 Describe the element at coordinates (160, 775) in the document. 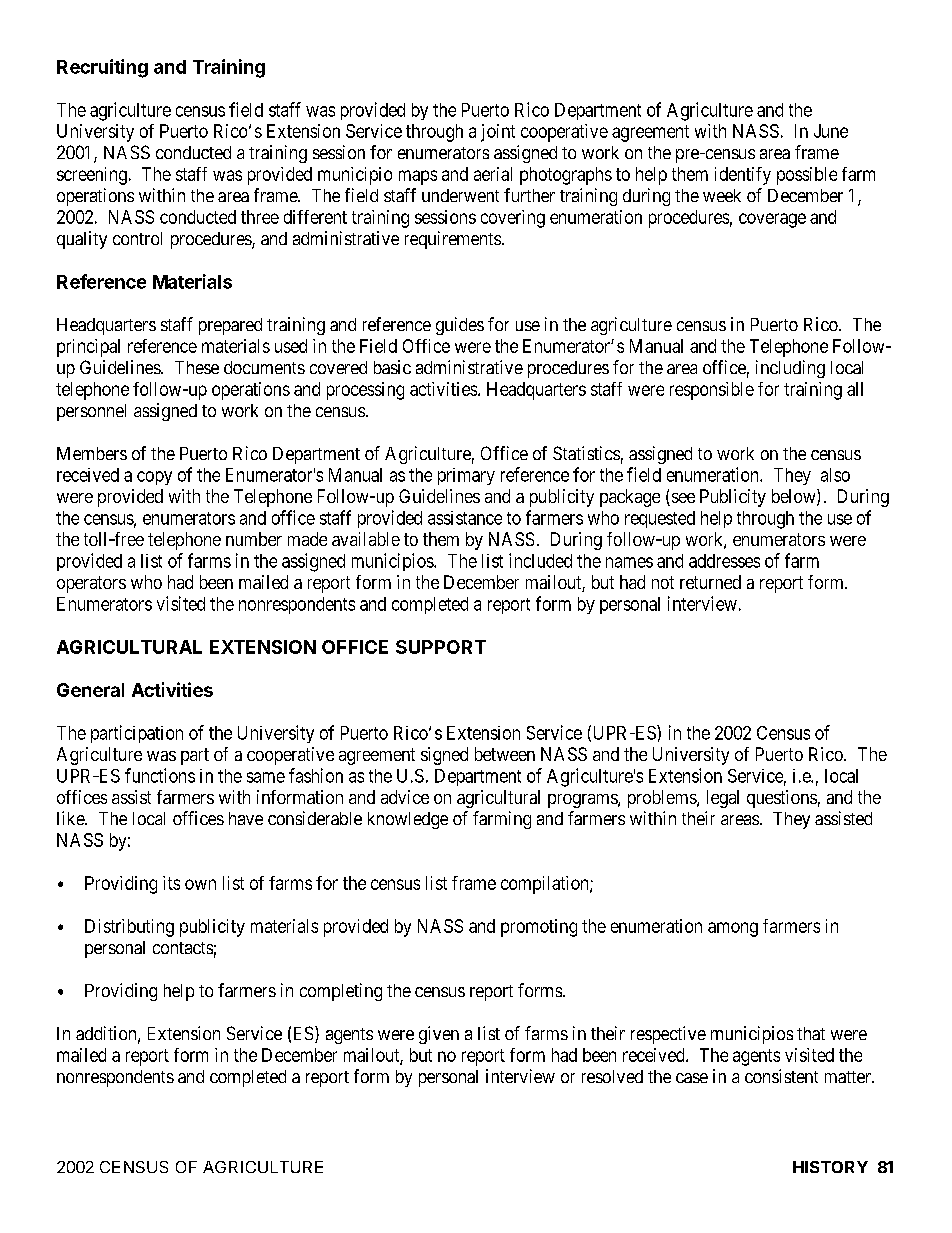

I see `functions` at that location.
